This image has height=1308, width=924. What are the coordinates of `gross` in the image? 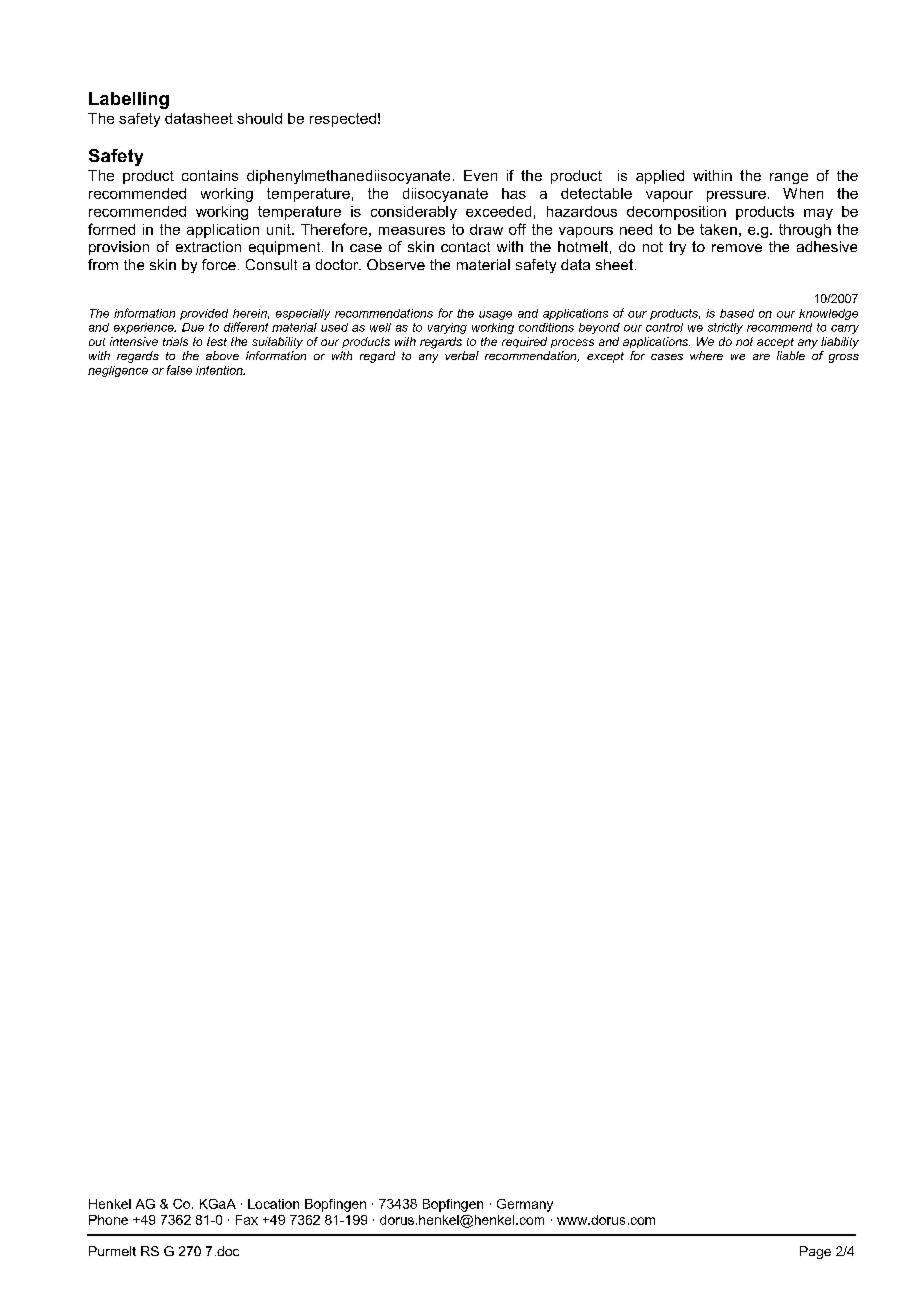 It's located at (844, 358).
